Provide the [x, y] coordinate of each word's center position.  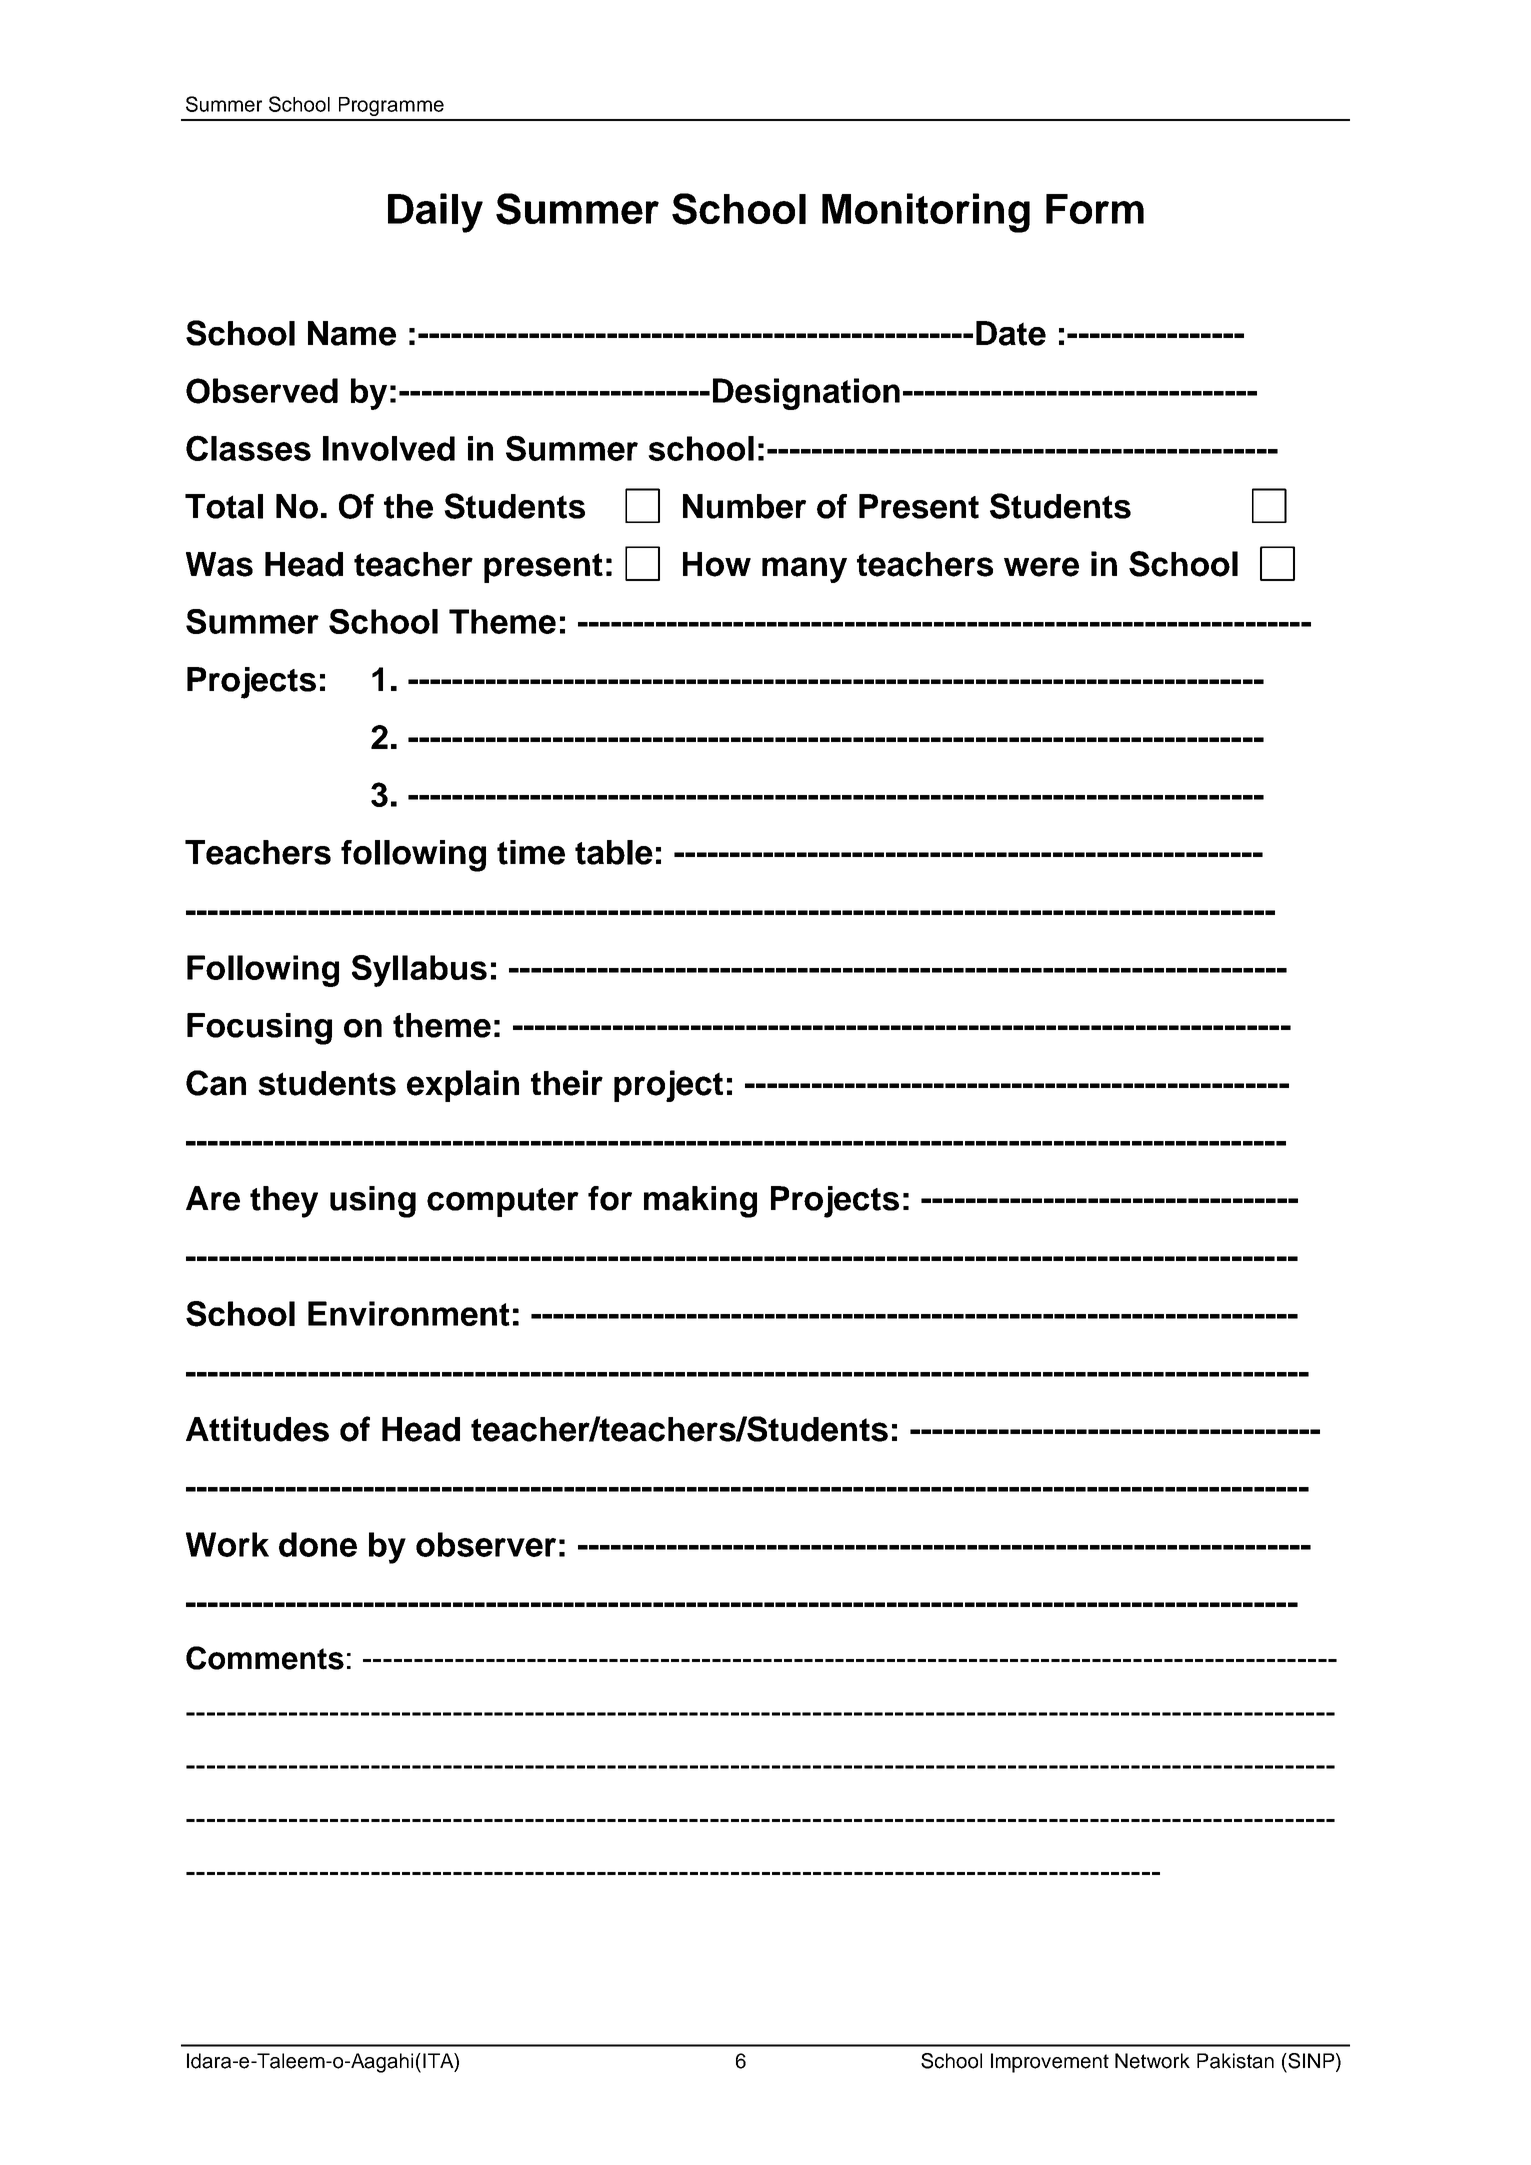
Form [1095, 209]
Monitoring [926, 213]
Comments [265, 1658]
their [567, 1083]
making [700, 1202]
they [284, 1202]
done [318, 1544]
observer [486, 1544]
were [1041, 567]
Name [352, 333]
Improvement [1050, 2063]
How [717, 564]
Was [219, 564]
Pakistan [1235, 2061]
